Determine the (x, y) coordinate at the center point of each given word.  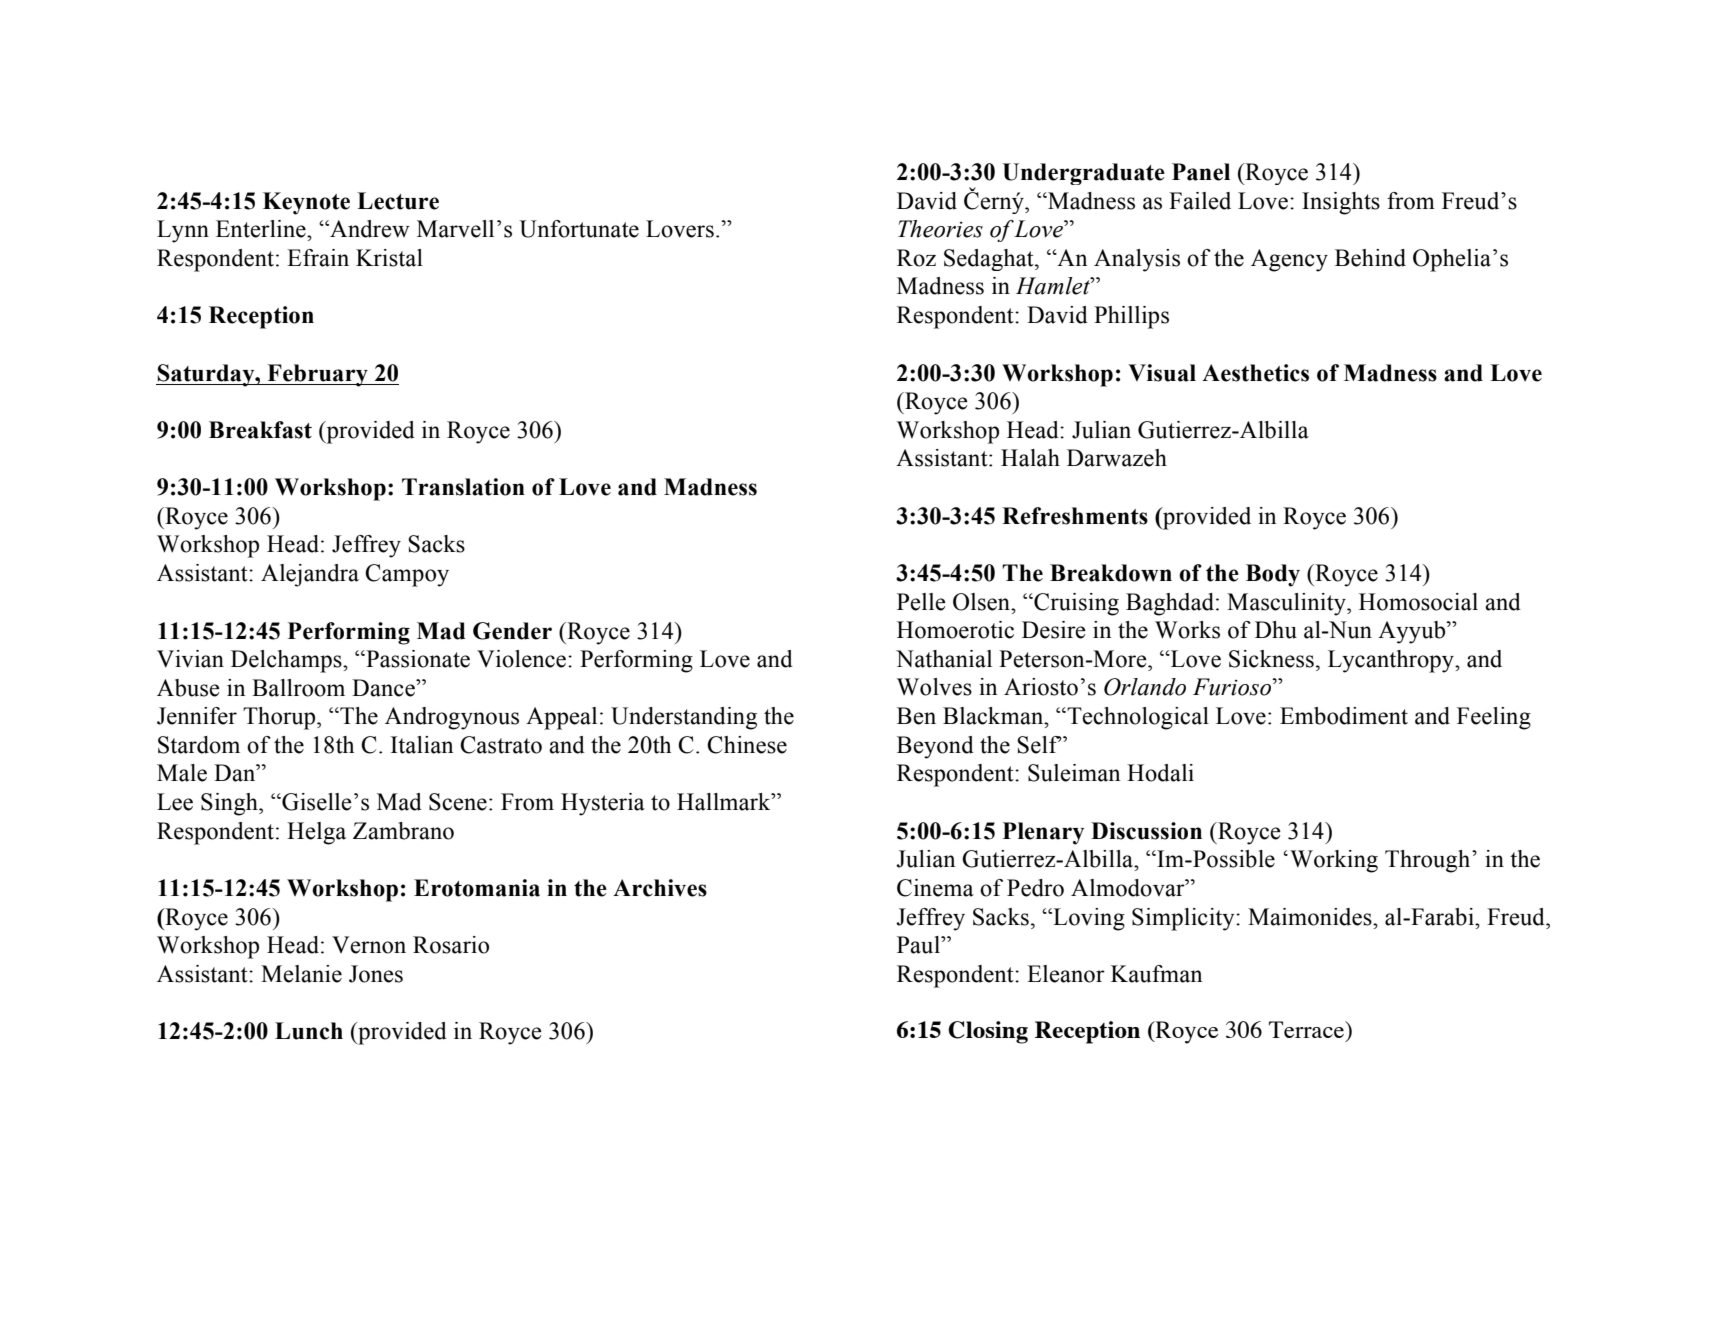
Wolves (934, 687)
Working (1334, 861)
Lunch (309, 1031)
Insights (1341, 203)
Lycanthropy (1392, 661)
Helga (316, 833)
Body (1273, 575)
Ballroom (298, 688)
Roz (916, 258)
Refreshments (1075, 516)
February (317, 375)
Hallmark (725, 802)
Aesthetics (1255, 373)
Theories (940, 229)
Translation (463, 487)
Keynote (306, 203)
